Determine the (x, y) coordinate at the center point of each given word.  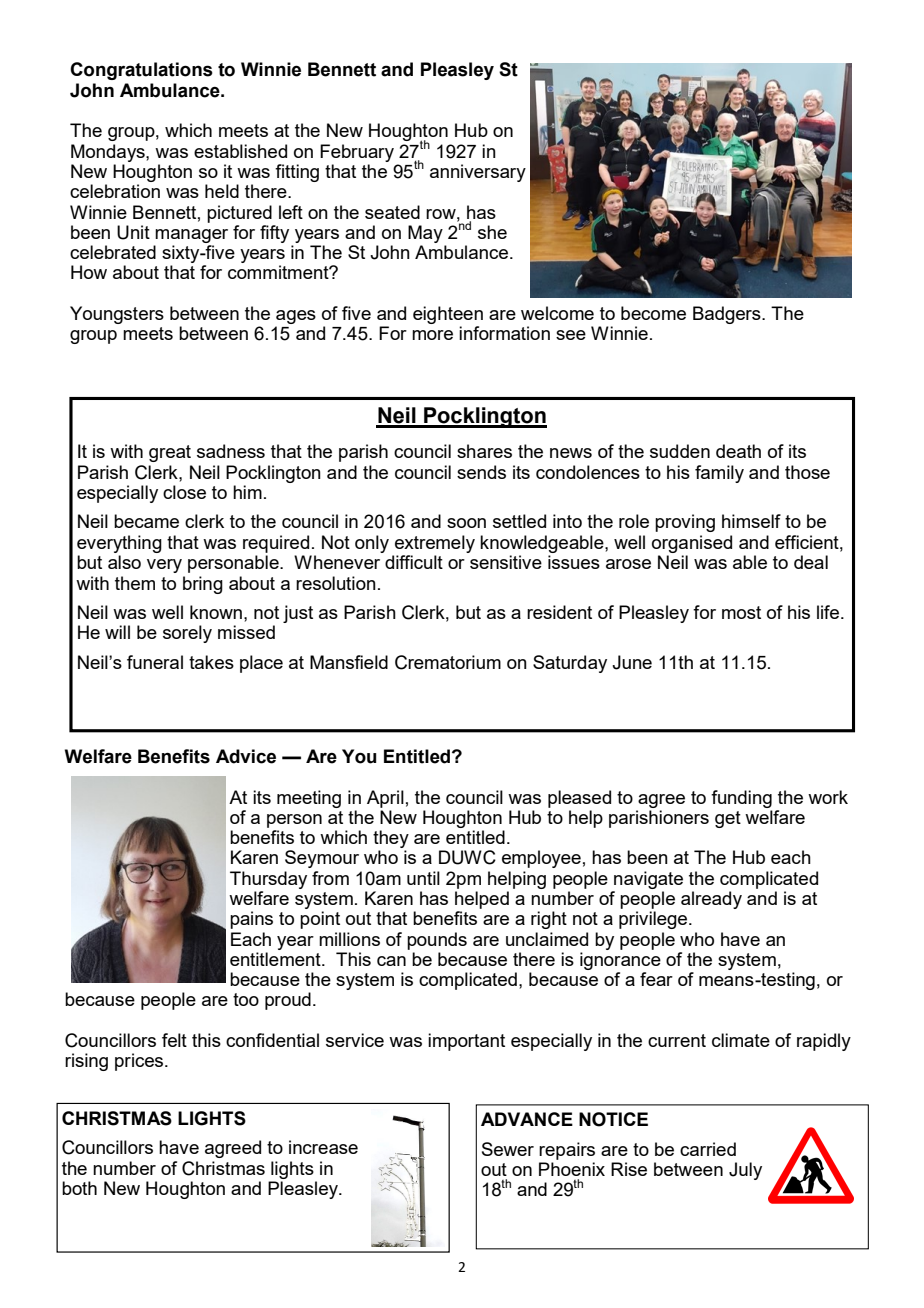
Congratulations (141, 71)
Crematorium (448, 662)
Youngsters (117, 315)
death (738, 451)
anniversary (478, 173)
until (423, 878)
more (432, 335)
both (79, 1188)
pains (251, 920)
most (741, 612)
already (711, 900)
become (653, 313)
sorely (187, 634)
